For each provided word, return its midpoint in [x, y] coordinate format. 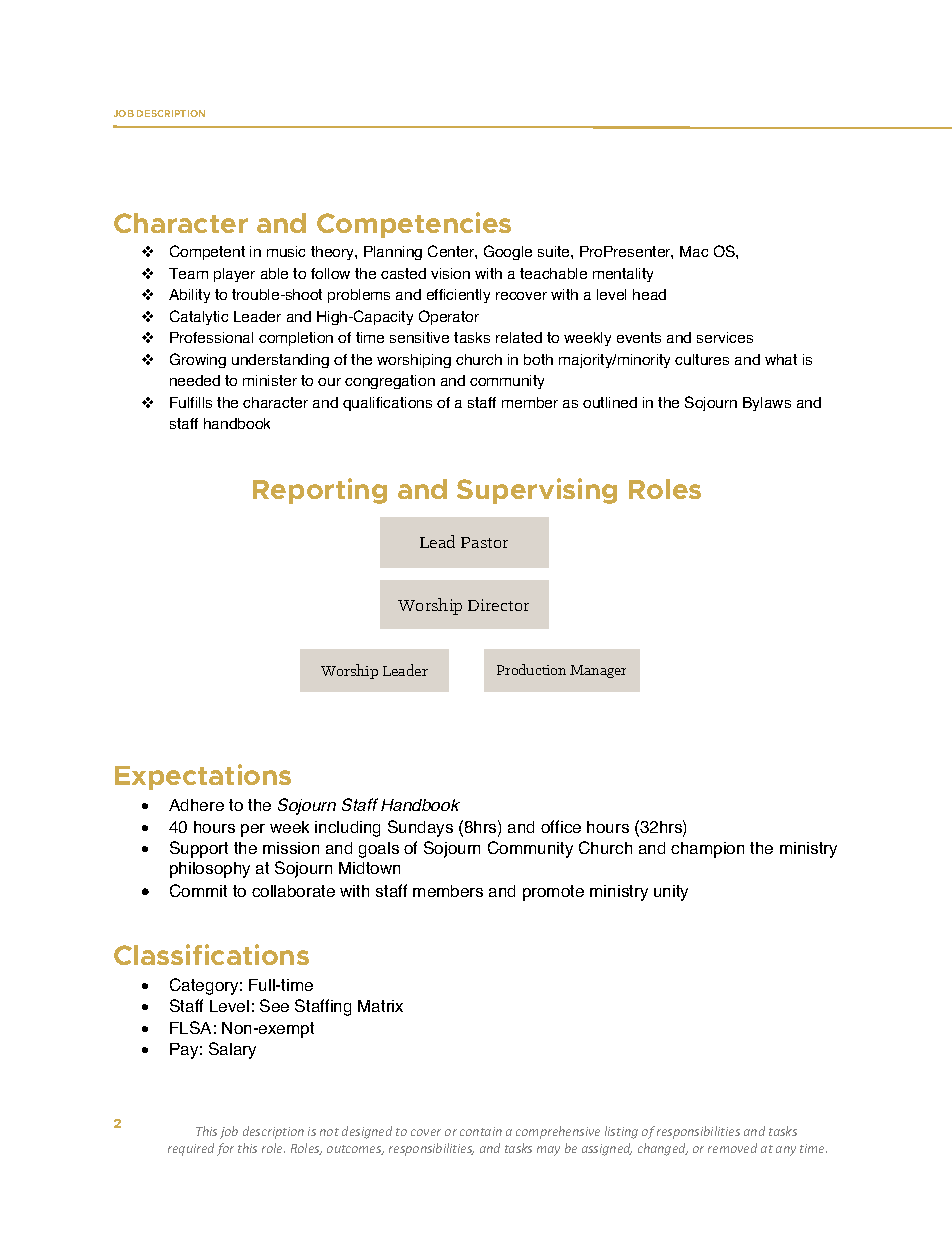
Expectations [203, 777]
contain [481, 1131]
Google [508, 252]
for [225, 1149]
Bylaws [767, 404]
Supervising [537, 491]
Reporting [320, 491]
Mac [694, 251]
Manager [598, 671]
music [286, 251]
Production [531, 669]
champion [707, 850]
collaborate [293, 891]
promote [553, 893]
